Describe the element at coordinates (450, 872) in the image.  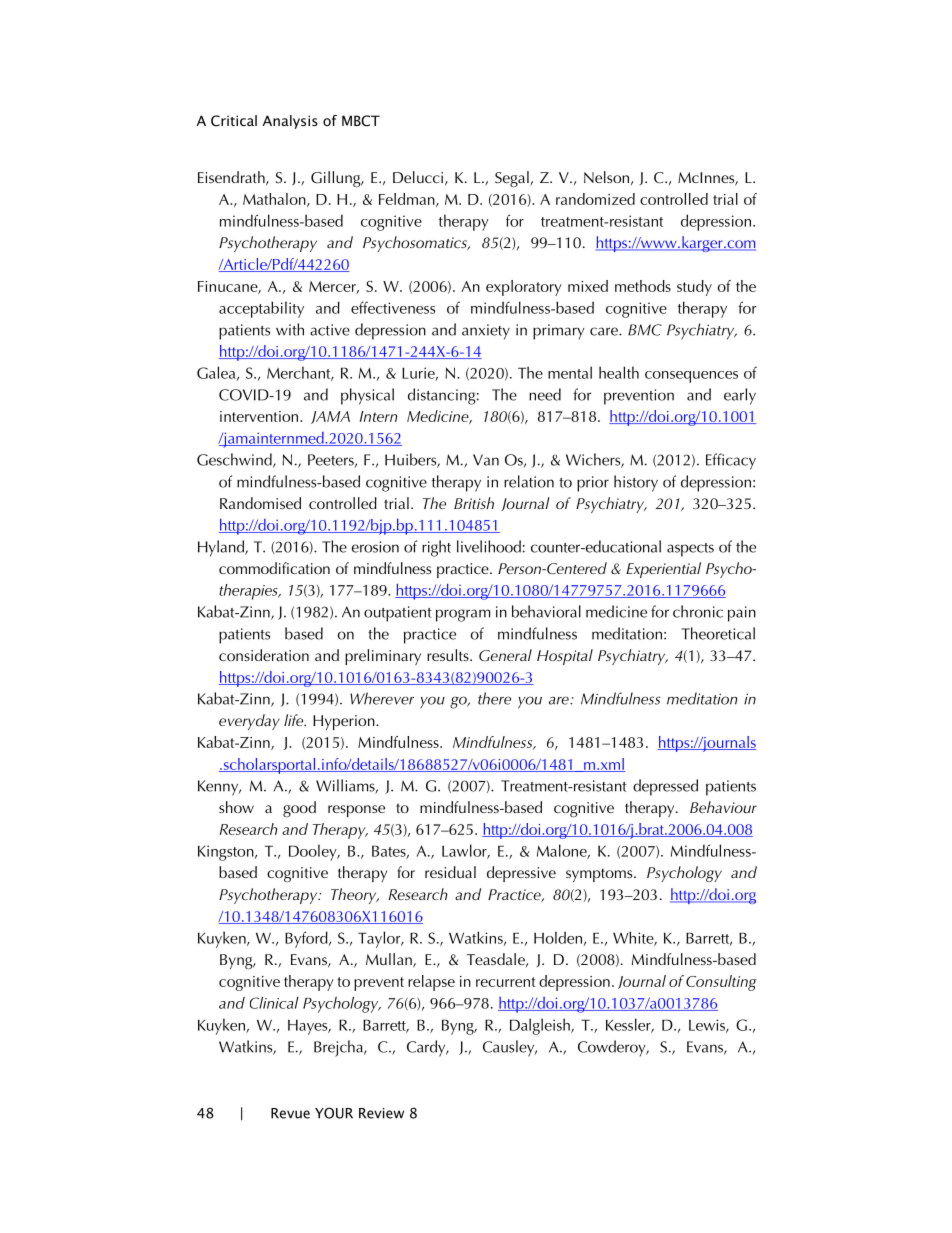
I see `residual` at that location.
